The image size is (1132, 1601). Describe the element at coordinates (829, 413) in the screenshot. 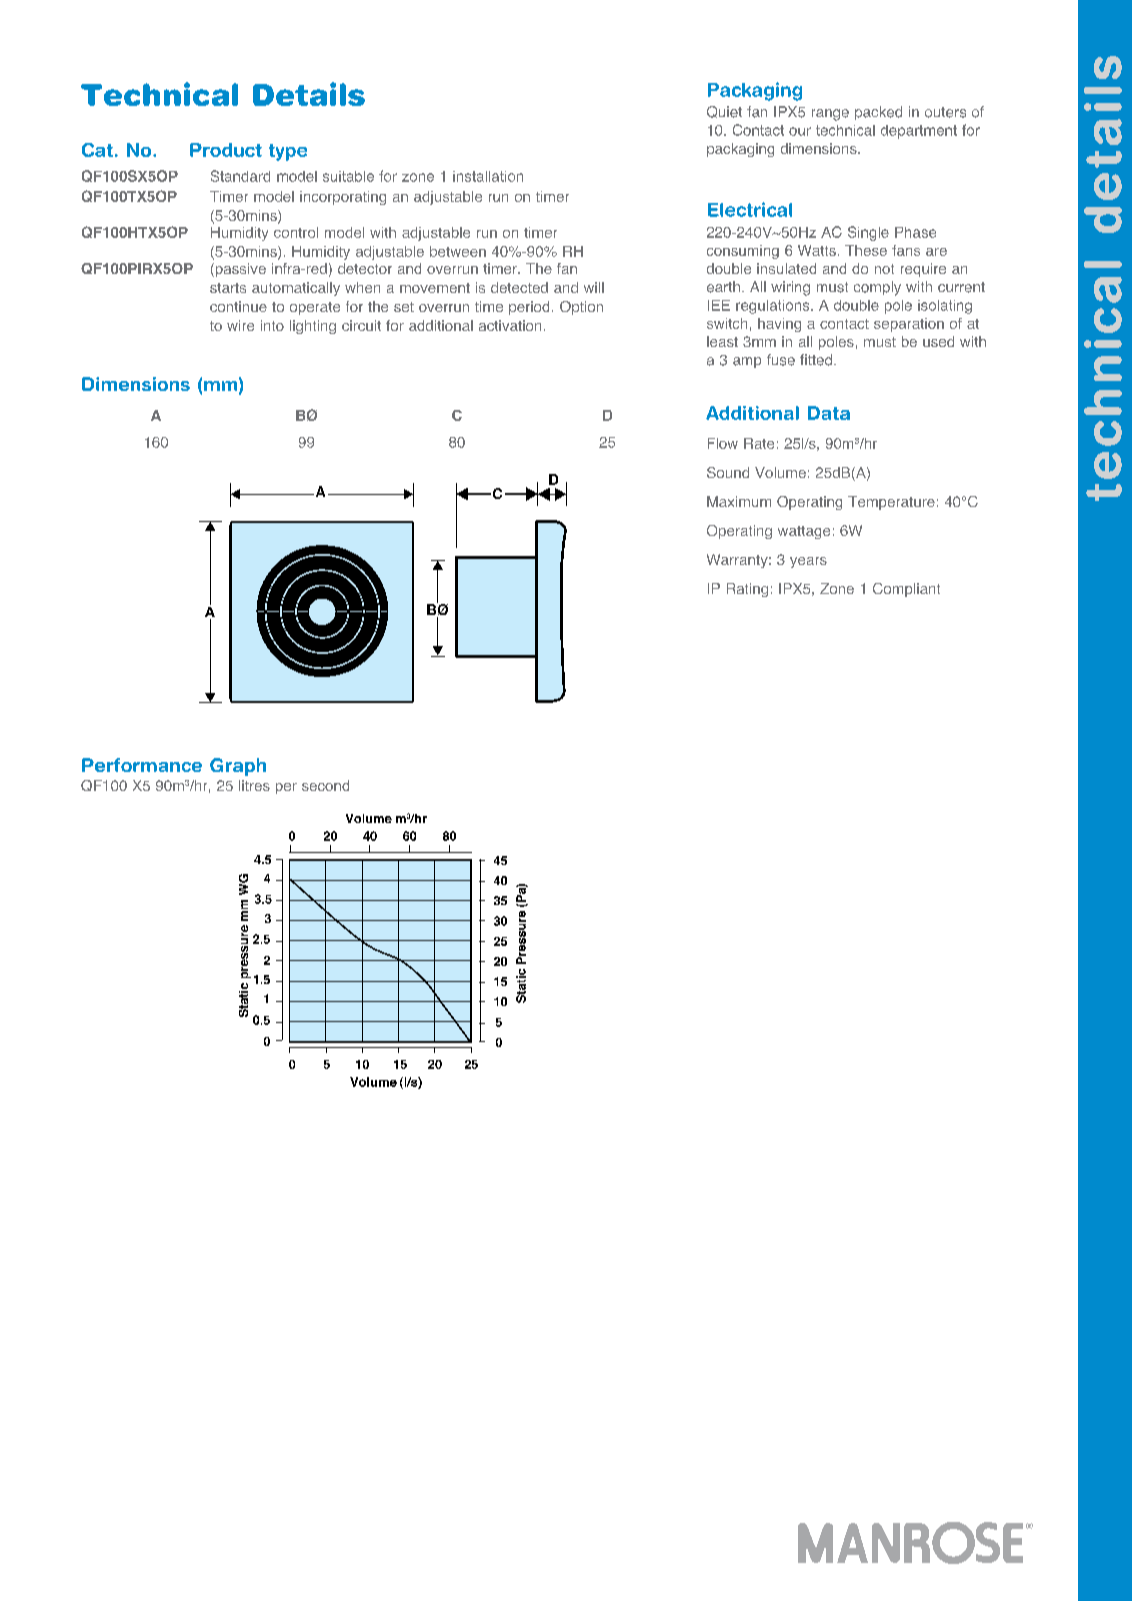

I see `Data` at that location.
